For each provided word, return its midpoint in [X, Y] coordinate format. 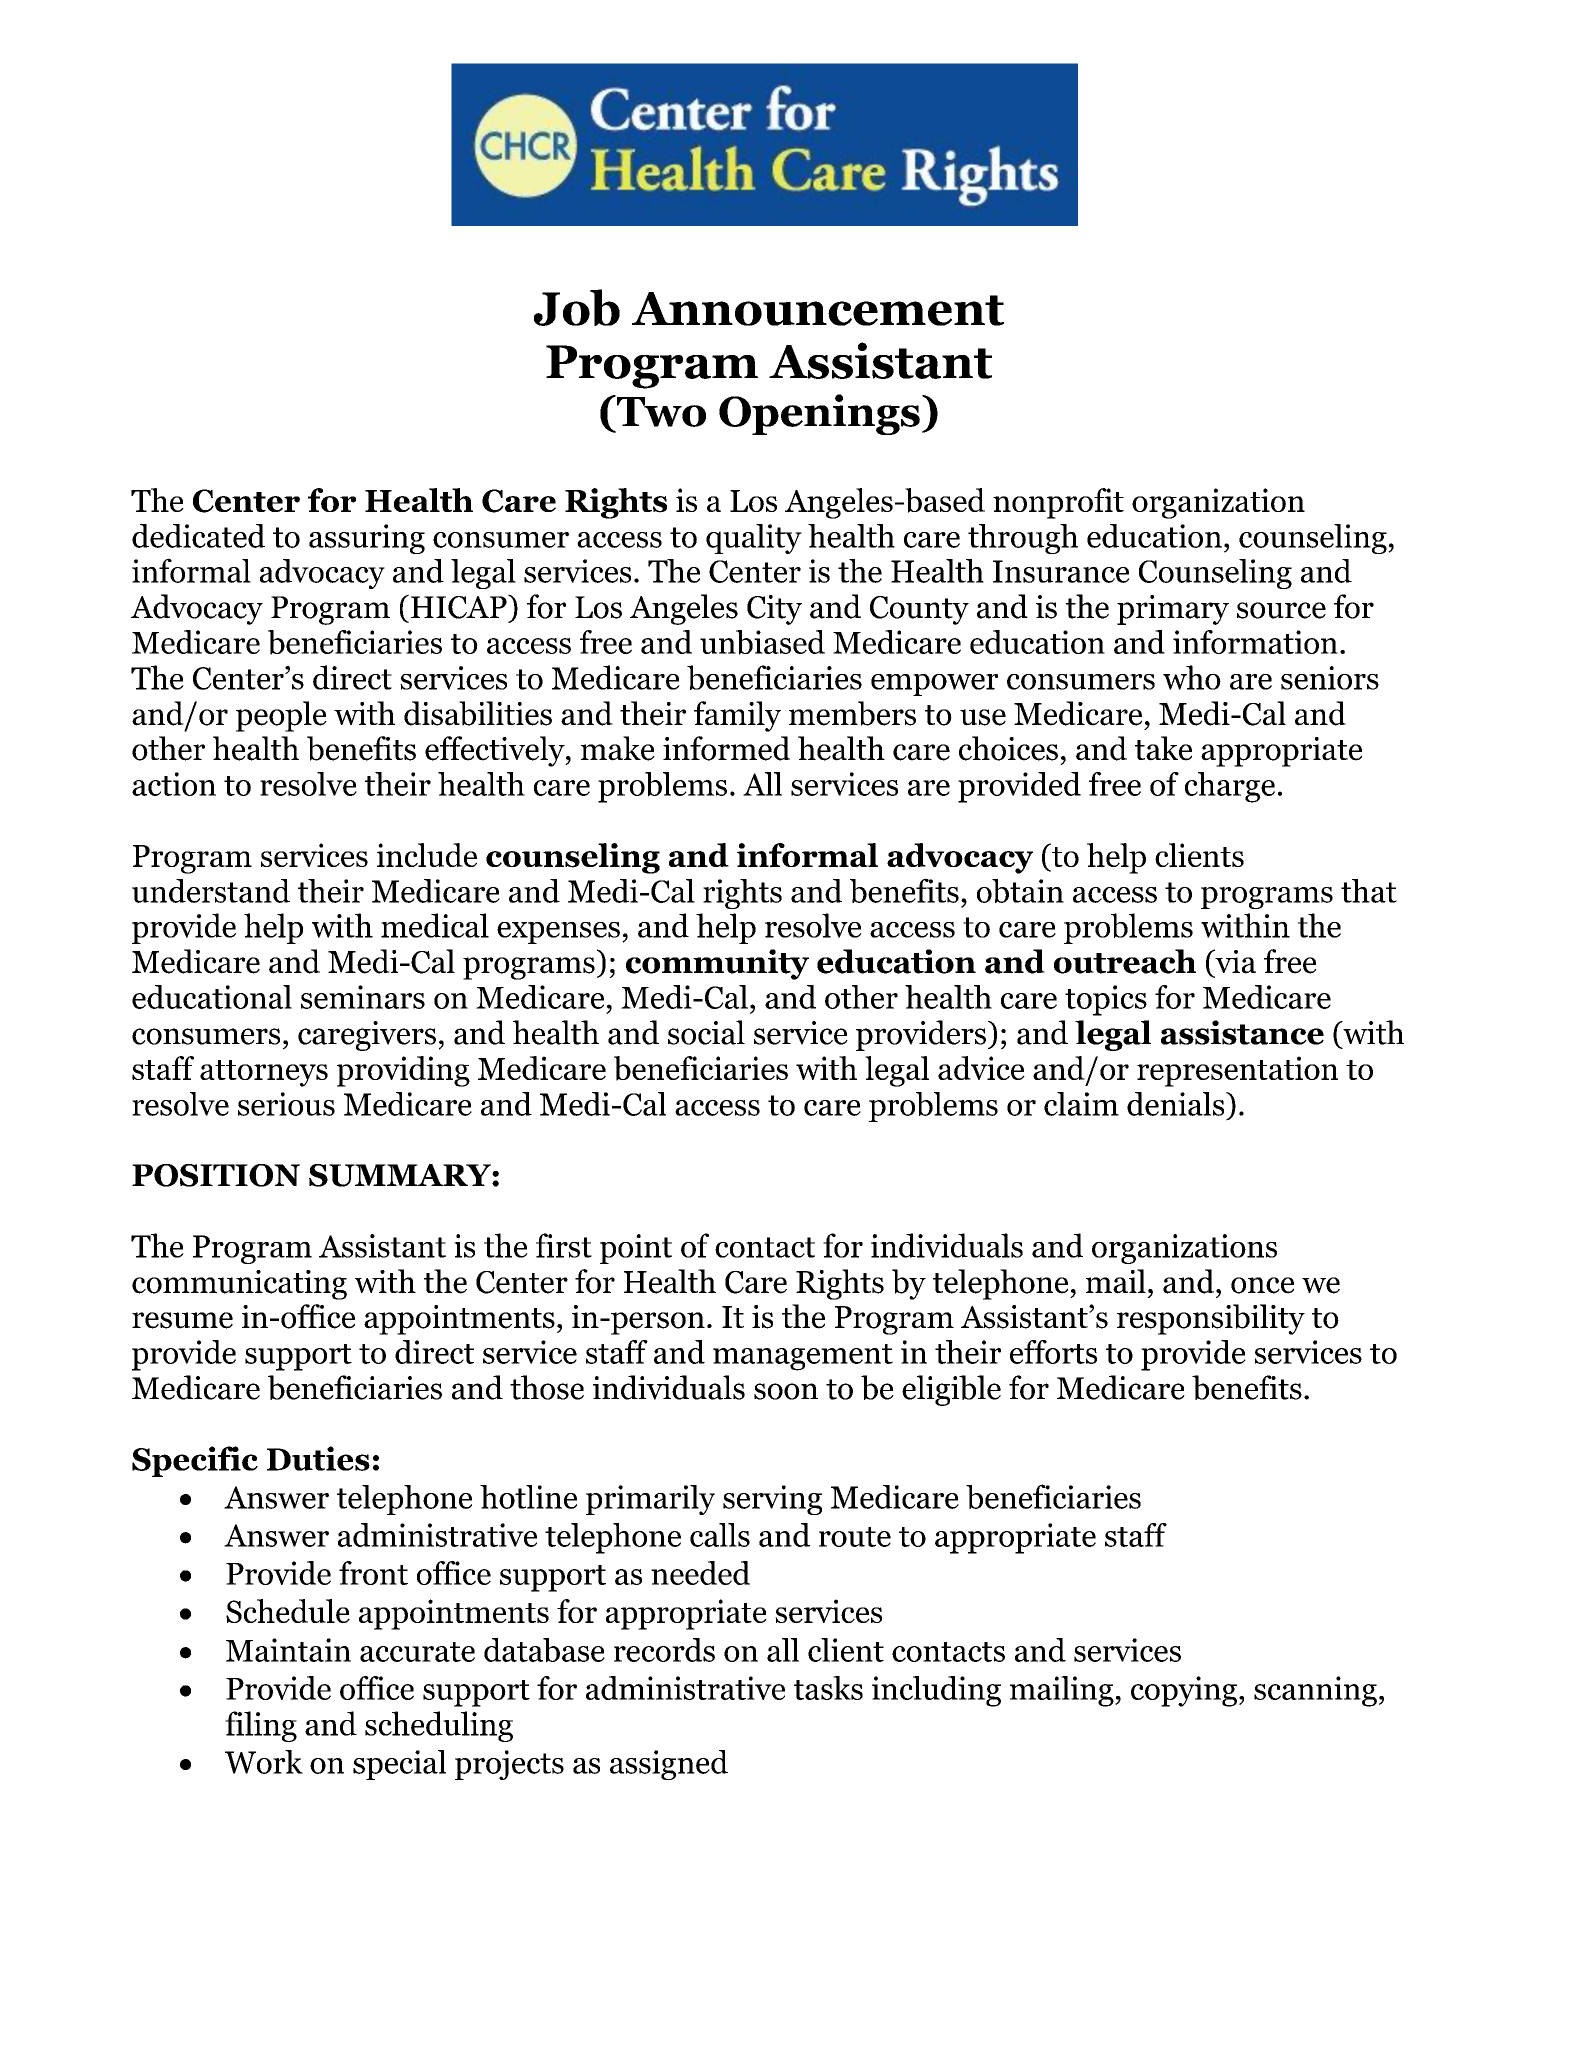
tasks [828, 1688]
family [737, 716]
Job [577, 307]
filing [261, 1726]
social [706, 1032]
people [281, 716]
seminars [363, 997]
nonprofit [1058, 503]
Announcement [818, 309]
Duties [318, 1458]
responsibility [1211, 1319]
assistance [1242, 1032]
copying [1184, 1691]
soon [786, 1391]
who [1192, 677]
